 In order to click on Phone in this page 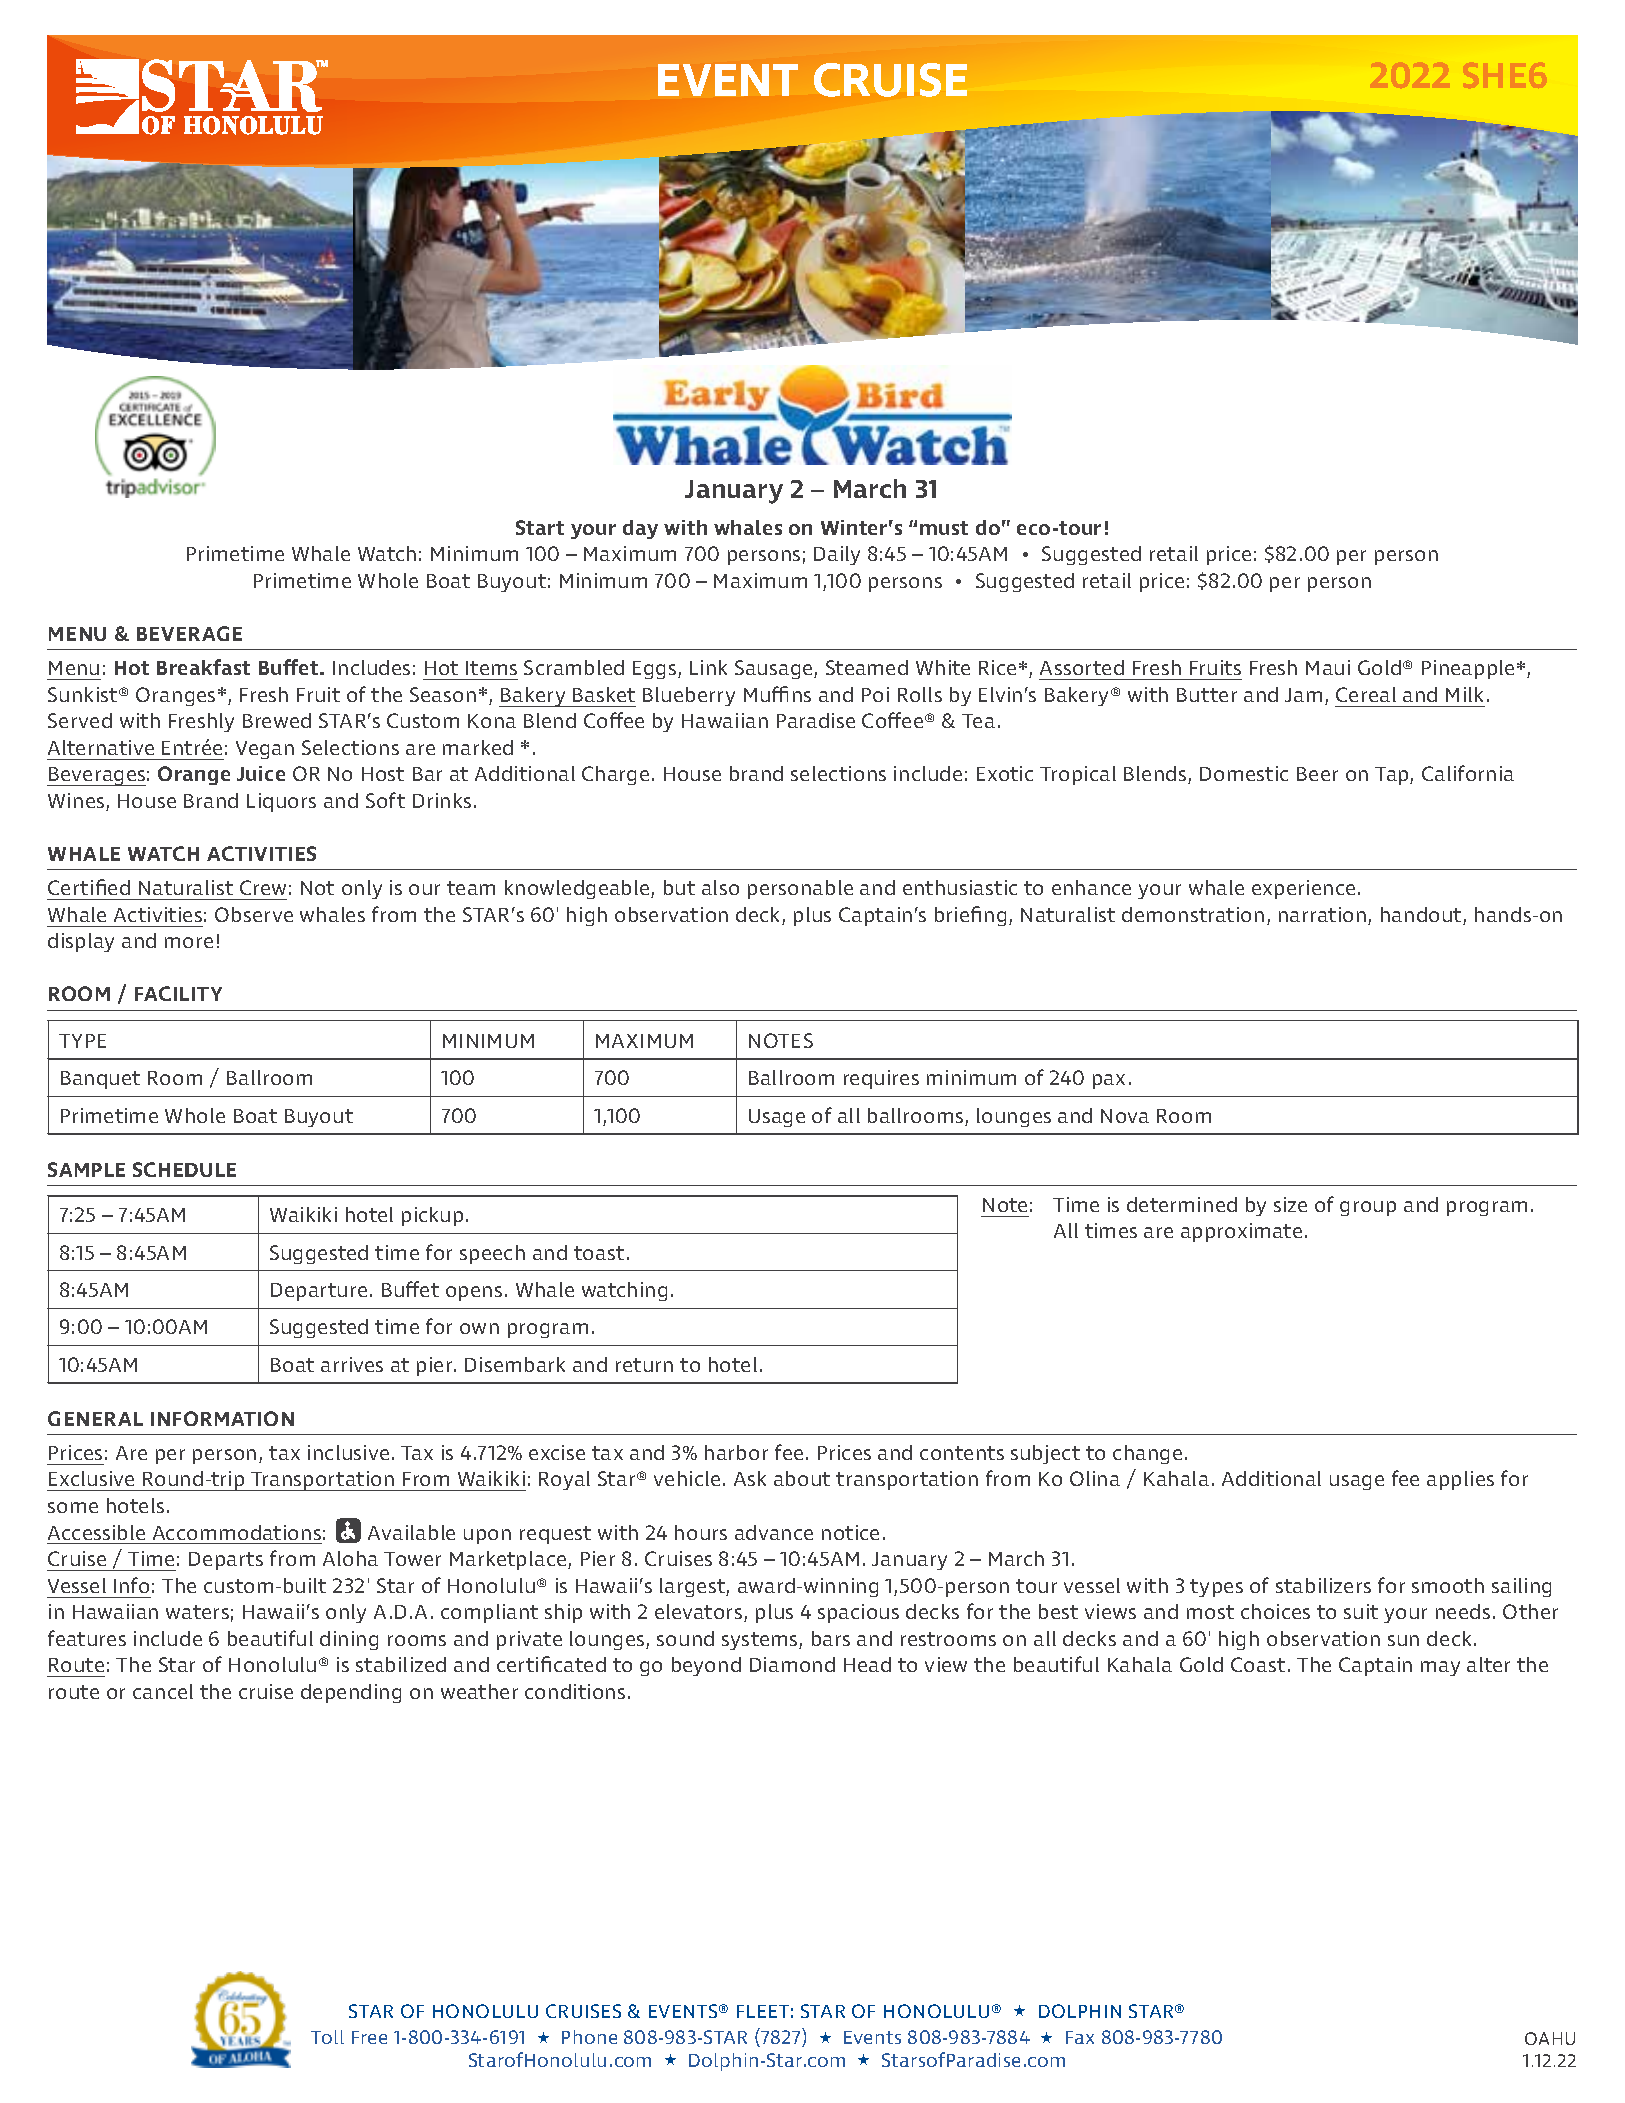, I will do `click(589, 2037)`.
